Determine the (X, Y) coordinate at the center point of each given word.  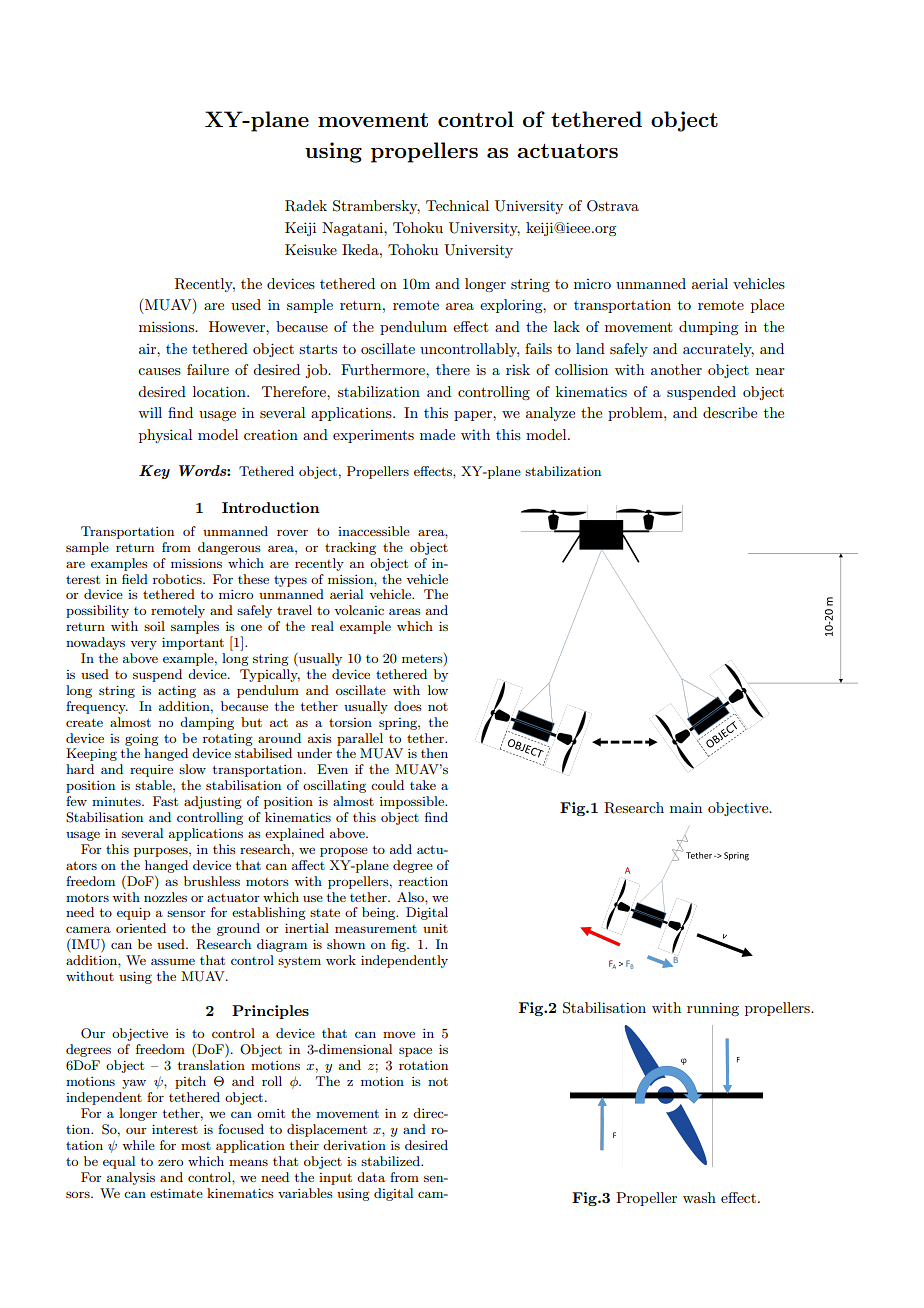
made (437, 434)
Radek (306, 206)
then (434, 753)
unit (435, 928)
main (686, 808)
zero (170, 1163)
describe (730, 412)
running (713, 1009)
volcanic (359, 610)
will (150, 412)
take (423, 785)
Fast (165, 801)
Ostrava (613, 206)
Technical (457, 205)
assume (173, 961)
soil (154, 626)
